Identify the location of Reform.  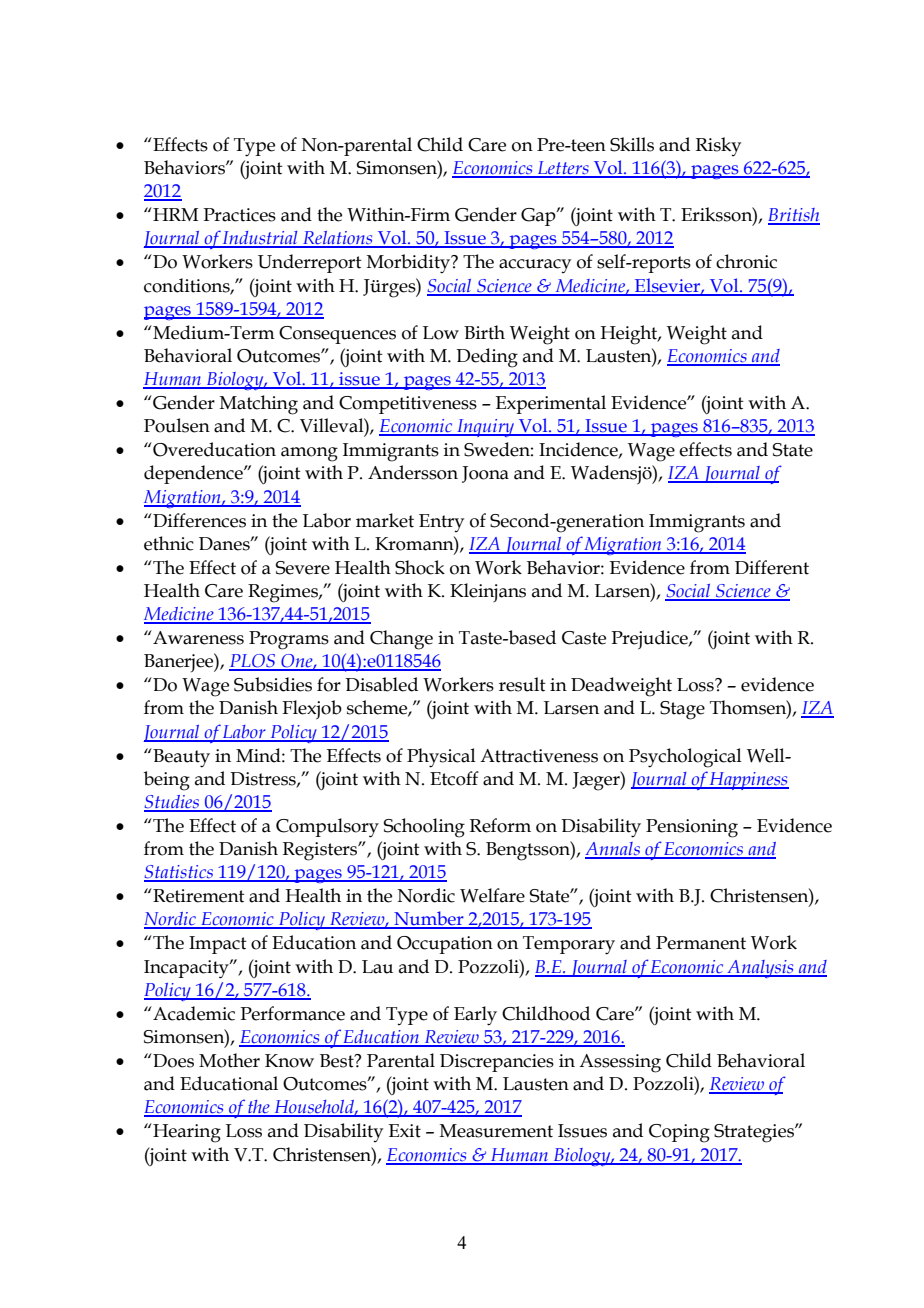
(500, 825).
